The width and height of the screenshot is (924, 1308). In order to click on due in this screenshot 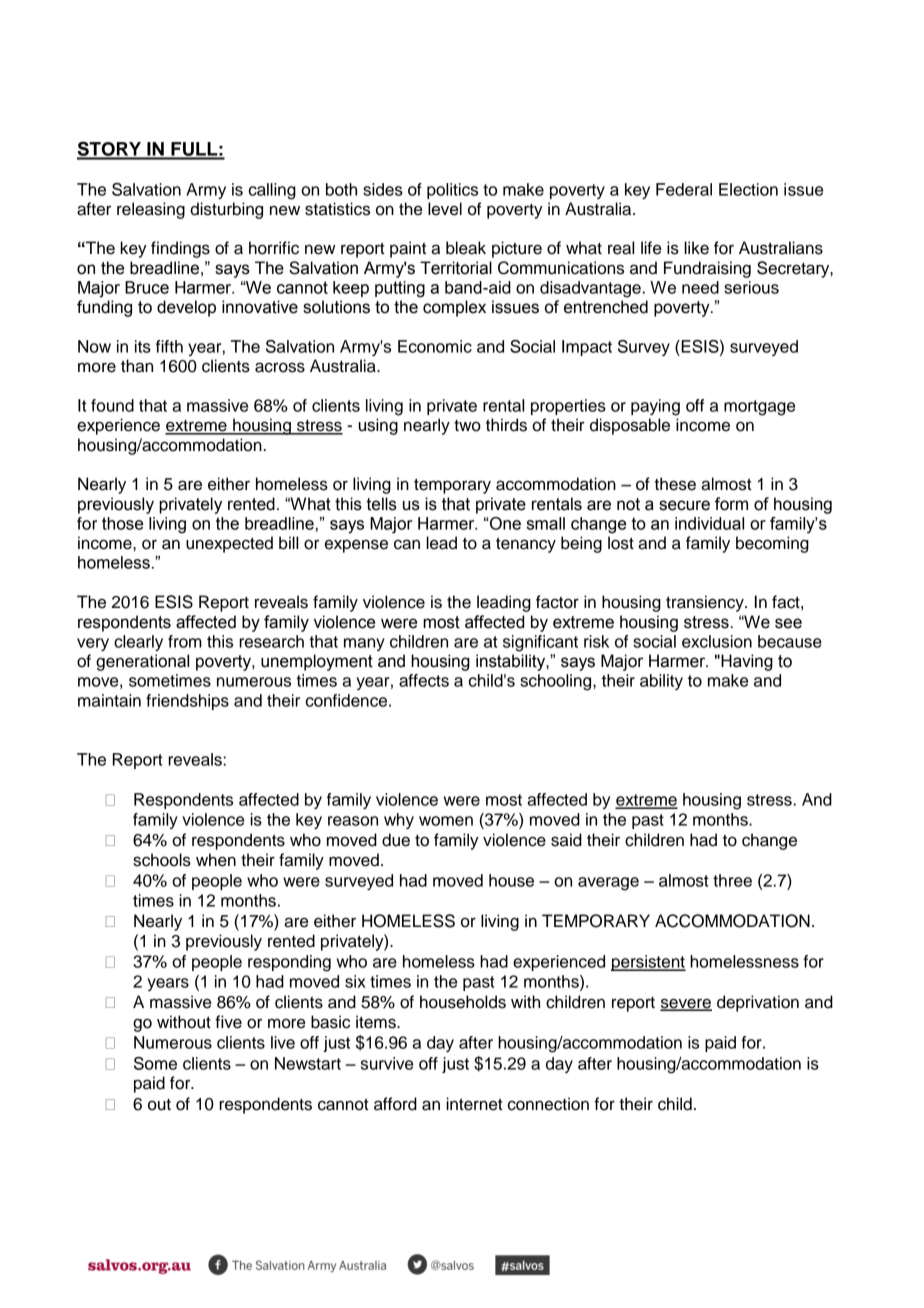, I will do `click(396, 840)`.
